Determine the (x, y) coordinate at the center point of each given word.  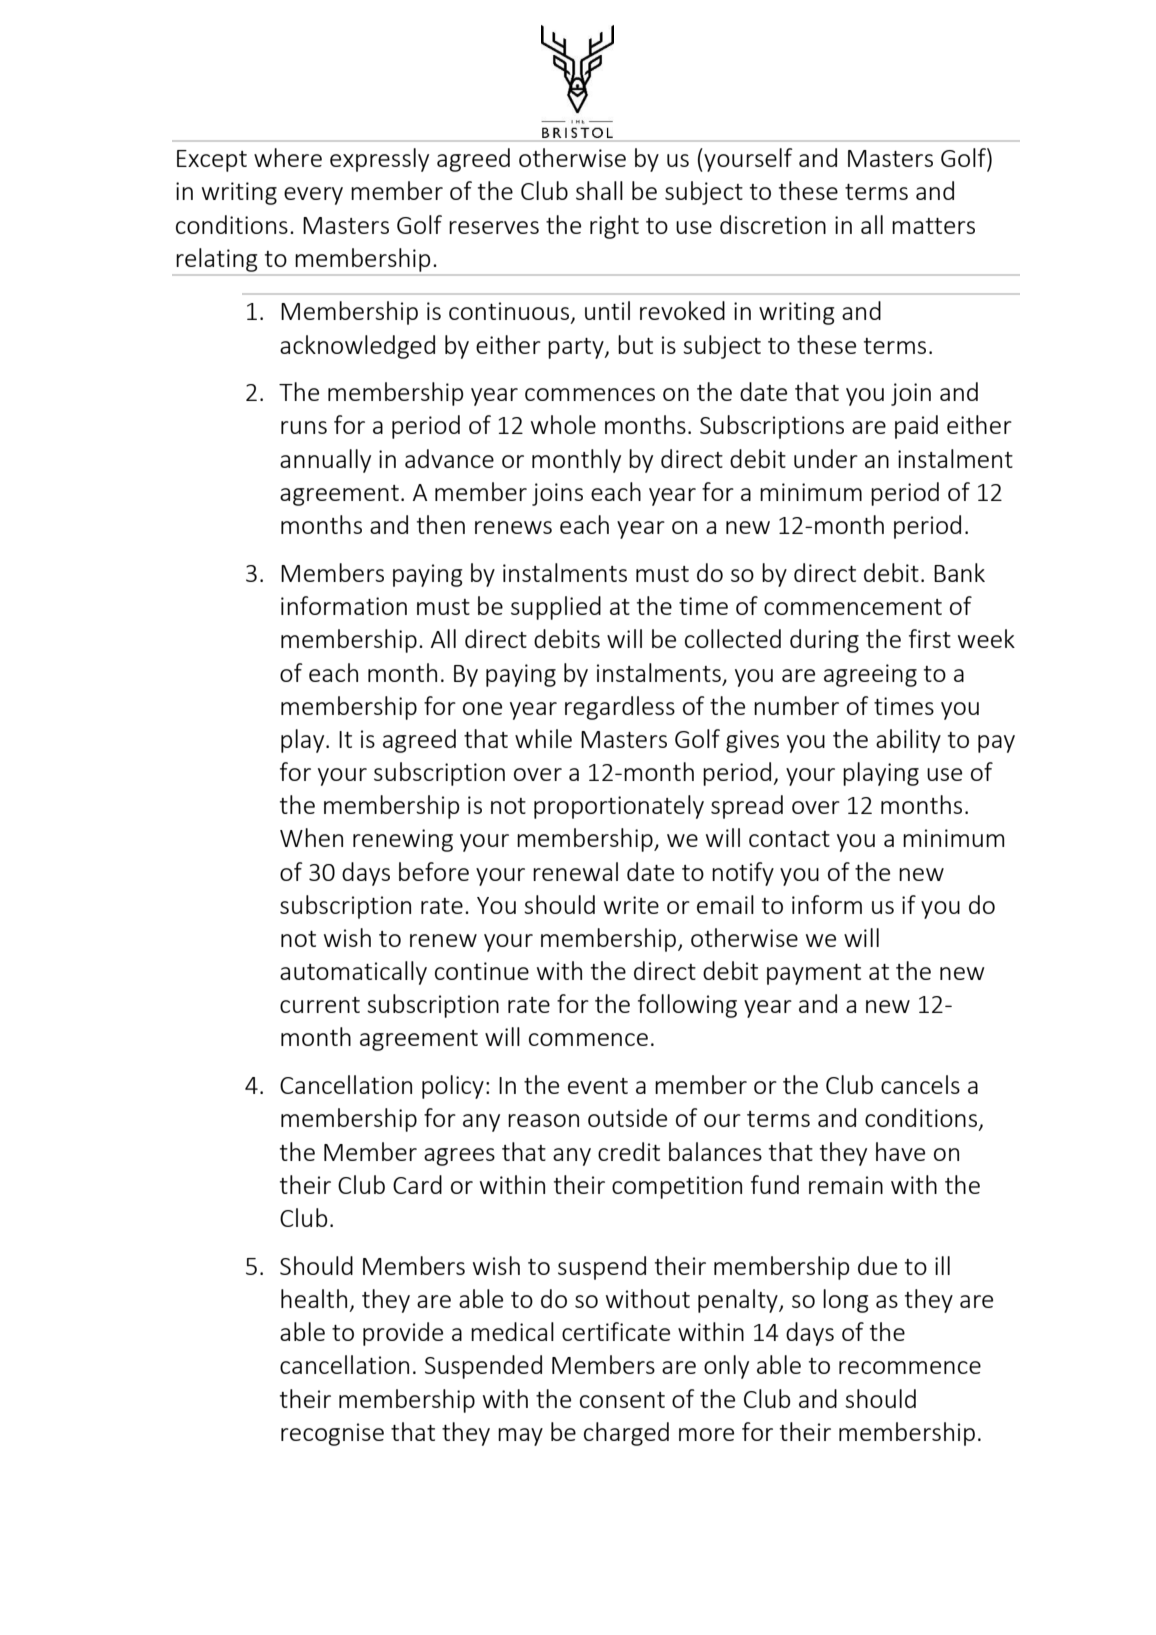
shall (599, 190)
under (826, 458)
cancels (920, 1084)
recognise (332, 1434)
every (313, 196)
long (846, 1301)
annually (325, 461)
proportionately (619, 807)
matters (933, 226)
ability (908, 741)
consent (622, 1400)
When (311, 837)
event (598, 1086)
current (320, 1005)
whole (563, 424)
